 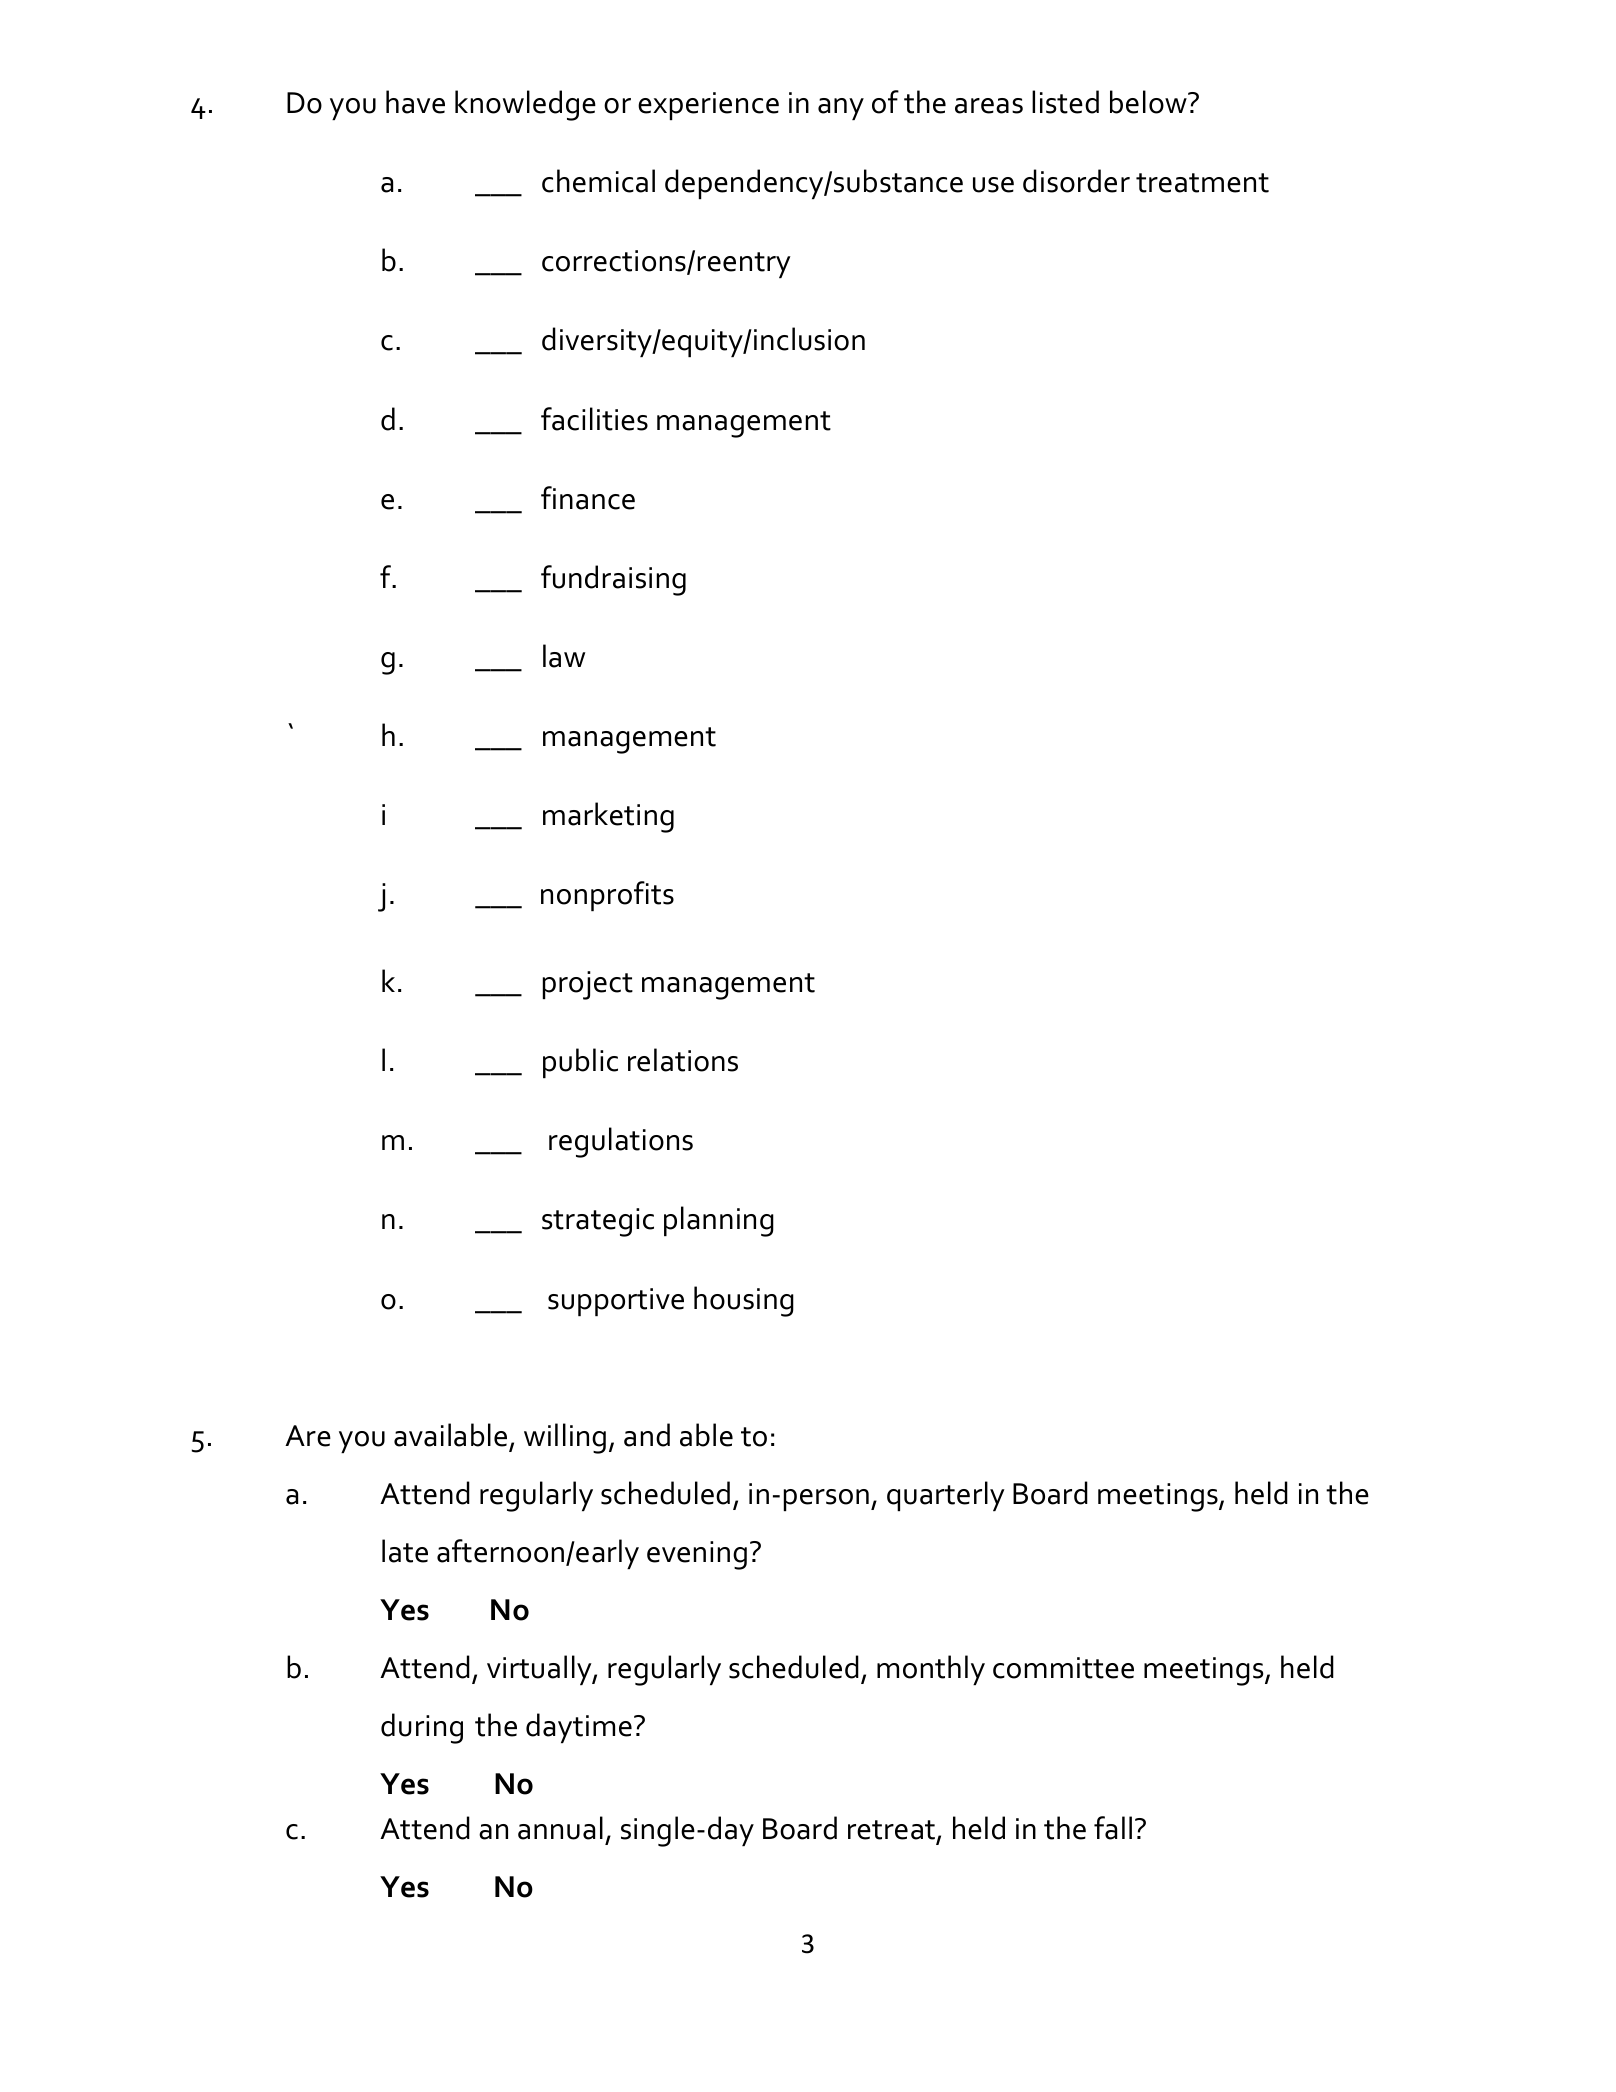 What do you see at coordinates (719, 1221) in the page?
I see `planning` at bounding box center [719, 1221].
